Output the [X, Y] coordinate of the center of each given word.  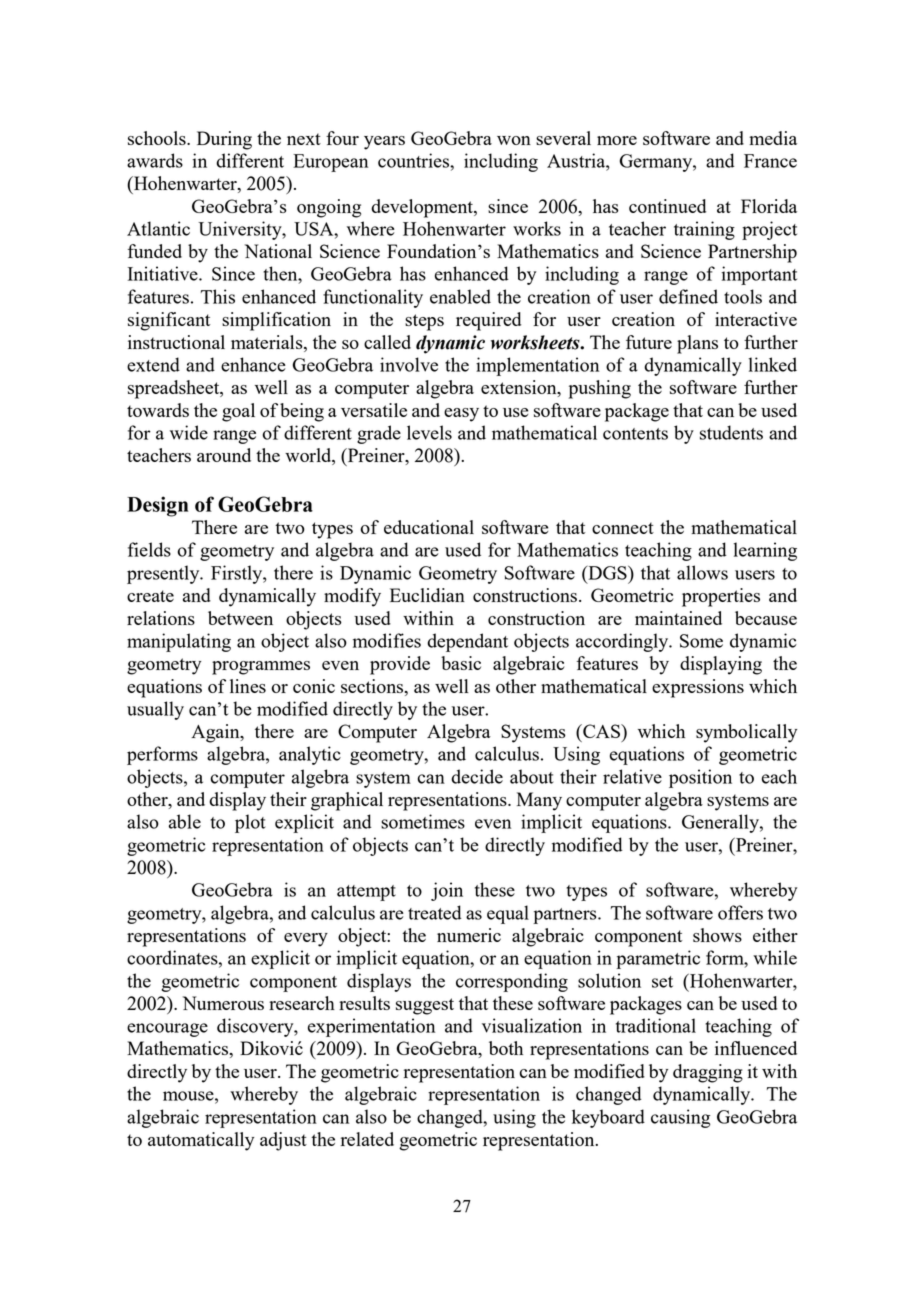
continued [667, 206]
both [506, 1048]
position [700, 778]
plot [250, 823]
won [514, 140]
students [731, 432]
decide [477, 776]
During [224, 140]
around [224, 455]
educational [429, 527]
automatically [201, 1141]
